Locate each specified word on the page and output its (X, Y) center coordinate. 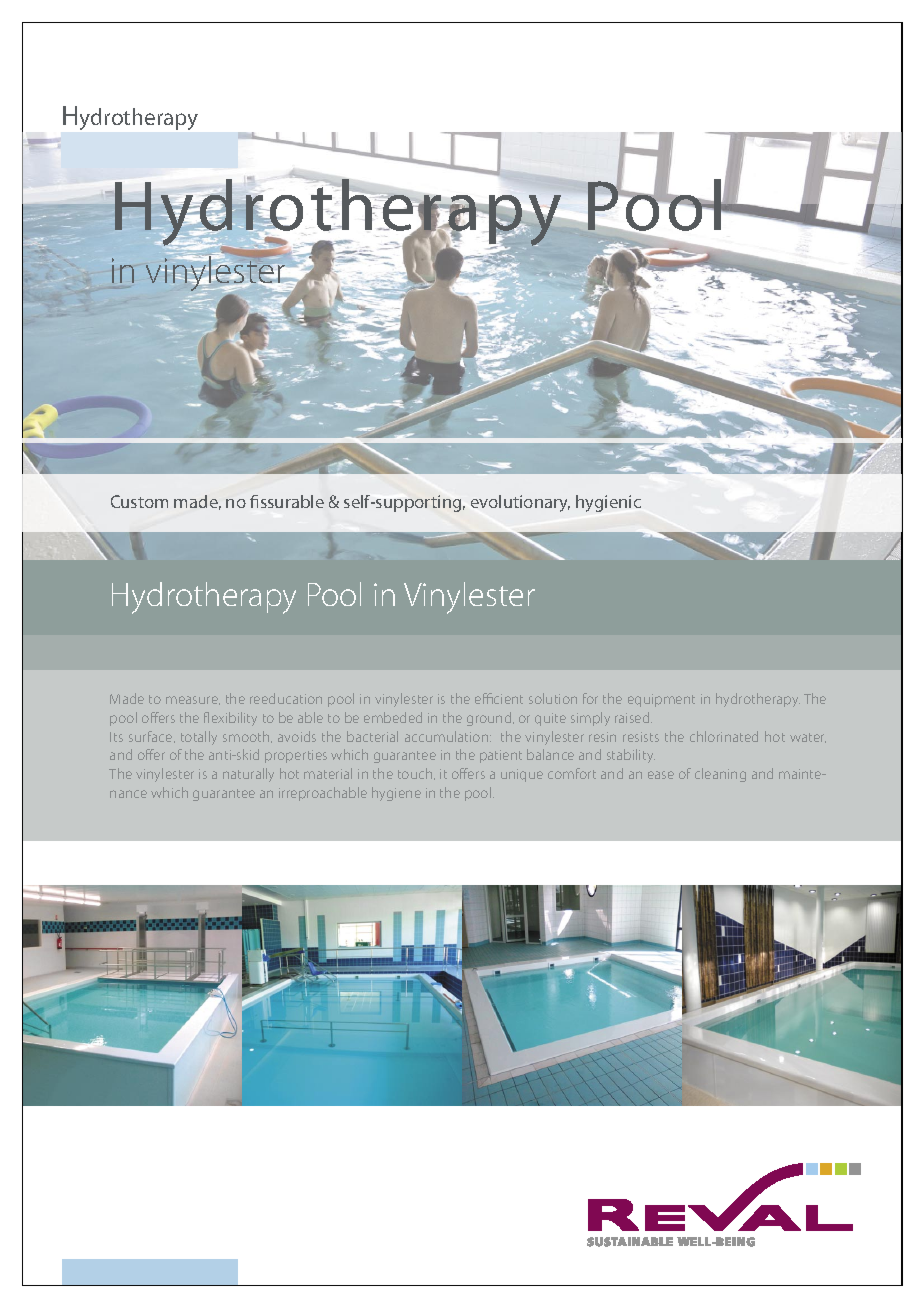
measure (193, 700)
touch (416, 774)
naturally (248, 775)
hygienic (608, 503)
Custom (139, 501)
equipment (661, 700)
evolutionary (520, 503)
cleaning (720, 775)
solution (553, 698)
